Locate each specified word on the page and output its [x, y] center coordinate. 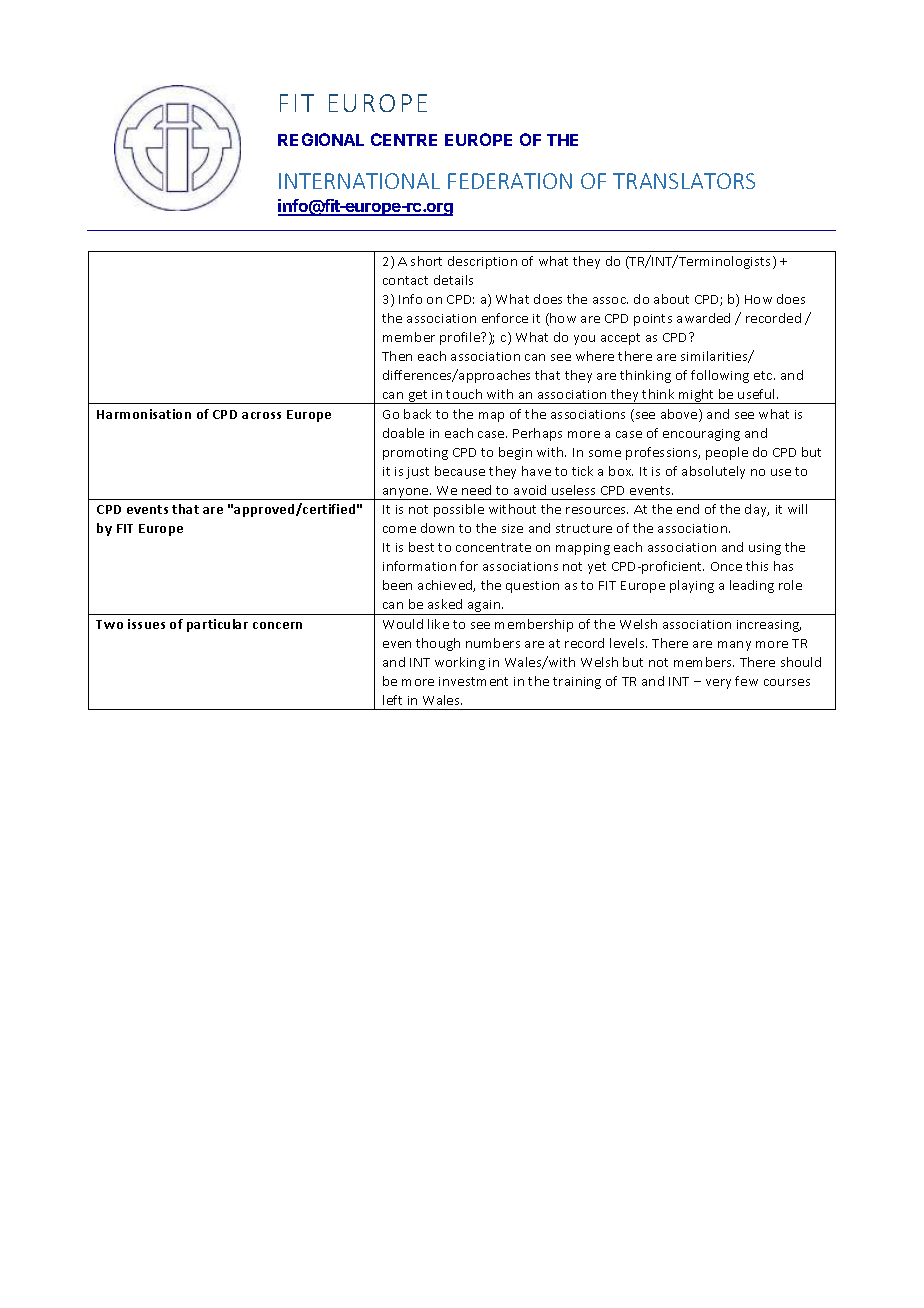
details [453, 280]
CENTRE [404, 139]
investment [473, 681]
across [261, 415]
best [421, 547]
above [680, 415]
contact [405, 280]
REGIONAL [321, 139]
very [718, 684]
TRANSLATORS [684, 181]
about [671, 299]
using [765, 549]
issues [146, 624]
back [417, 414]
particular [217, 625]
